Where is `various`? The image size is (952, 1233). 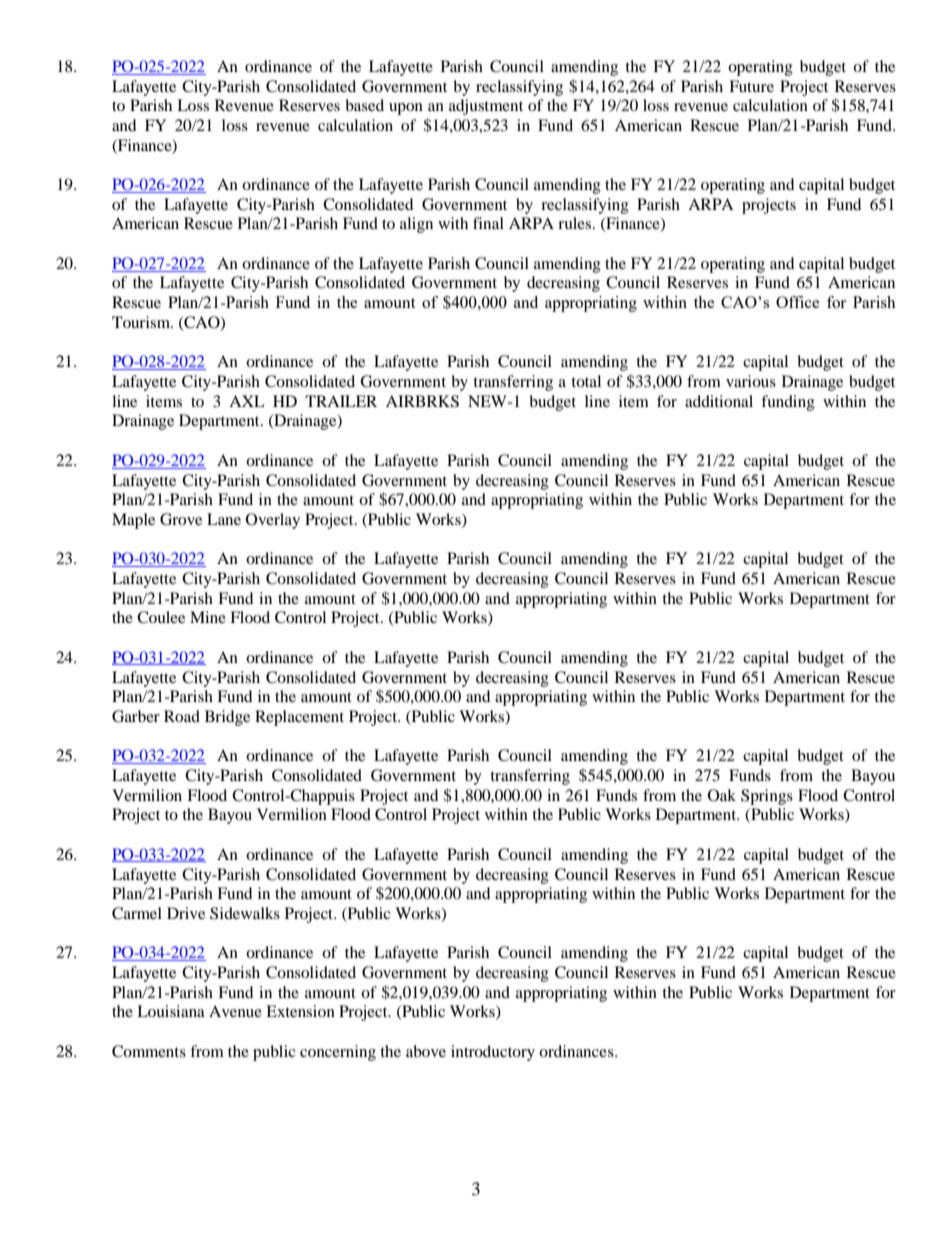
various is located at coordinates (751, 381).
